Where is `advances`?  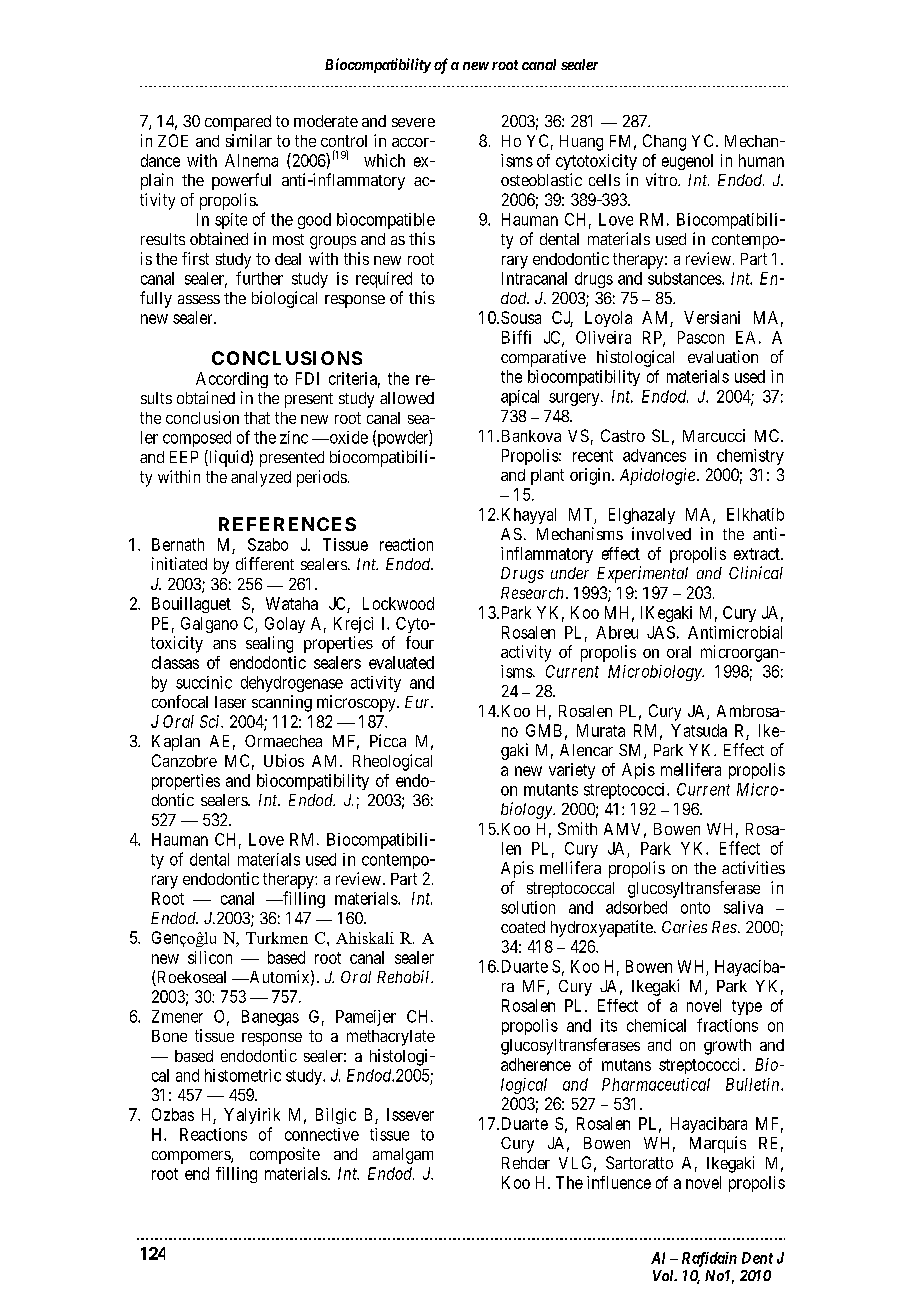 advances is located at coordinates (654, 455).
